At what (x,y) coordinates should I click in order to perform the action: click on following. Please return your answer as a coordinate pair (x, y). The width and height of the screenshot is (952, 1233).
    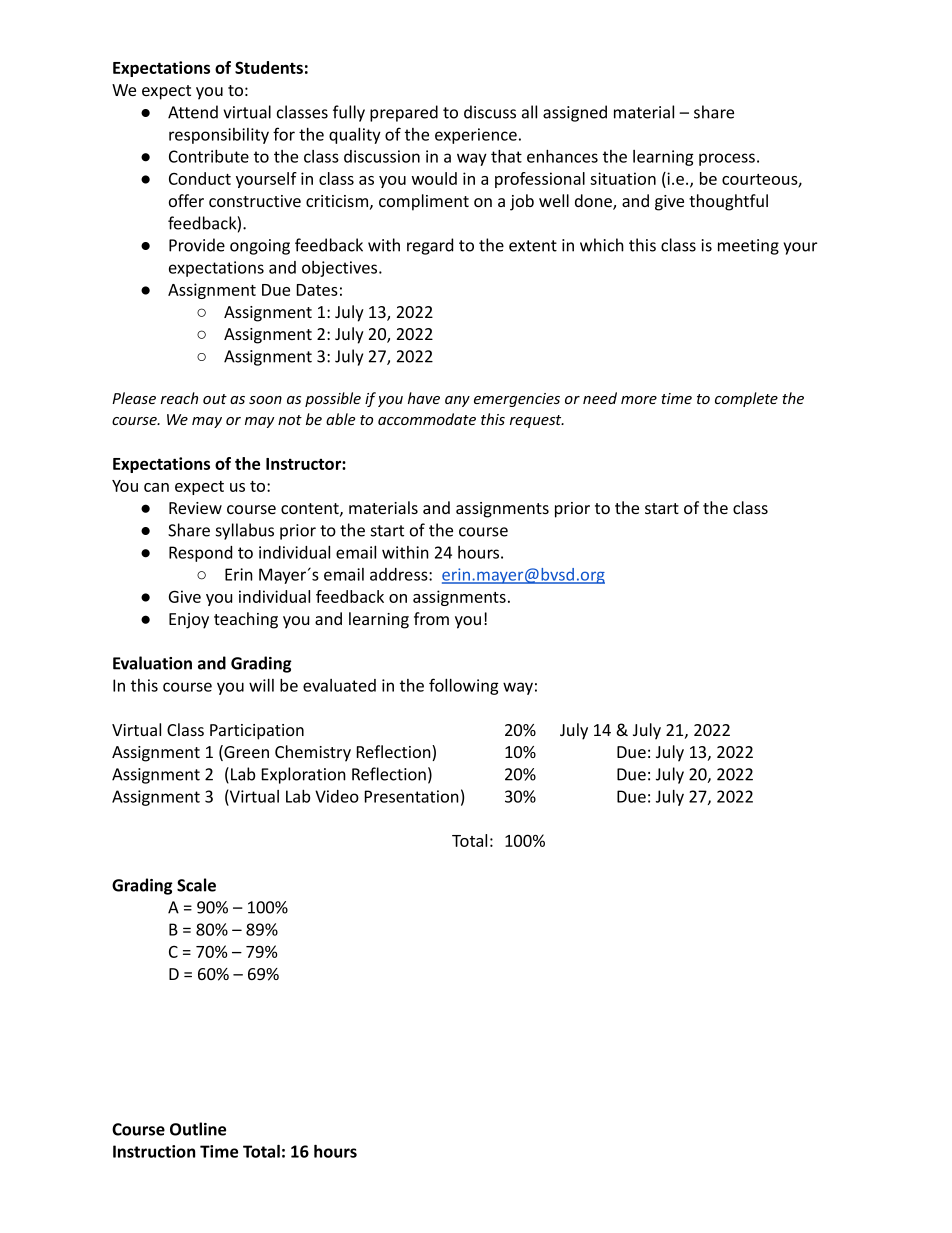
    Looking at the image, I should click on (464, 686).
